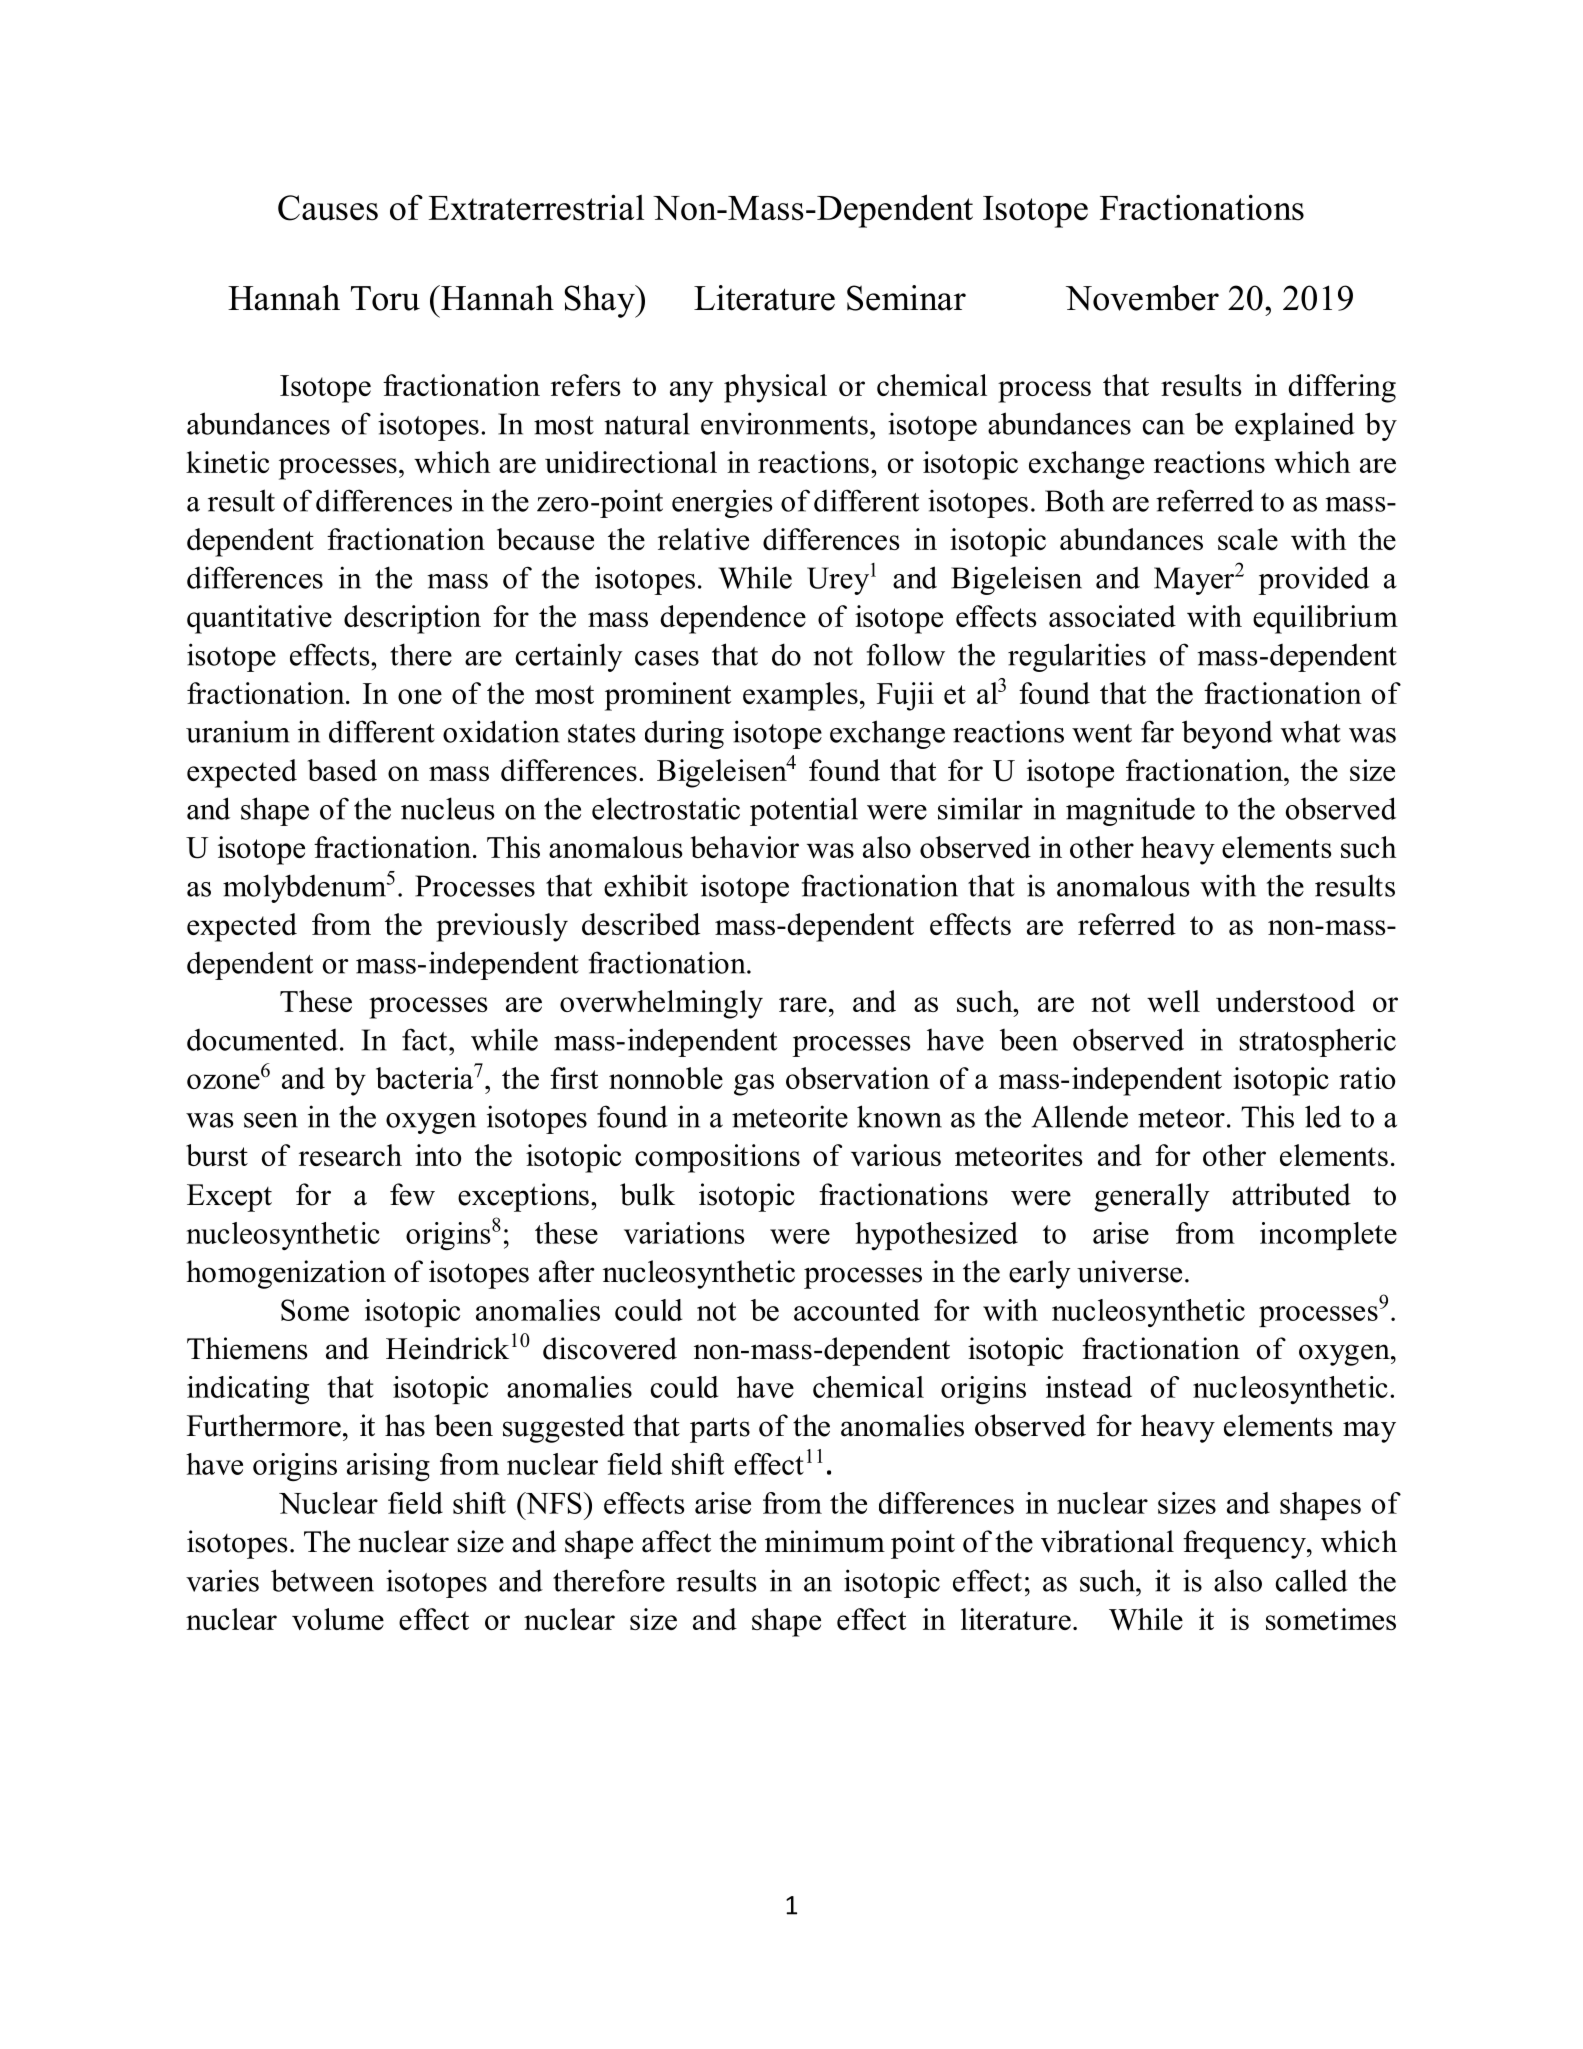 Image resolution: width=1583 pixels, height=2049 pixels. Describe the element at coordinates (322, 1580) in the screenshot. I see `between` at that location.
